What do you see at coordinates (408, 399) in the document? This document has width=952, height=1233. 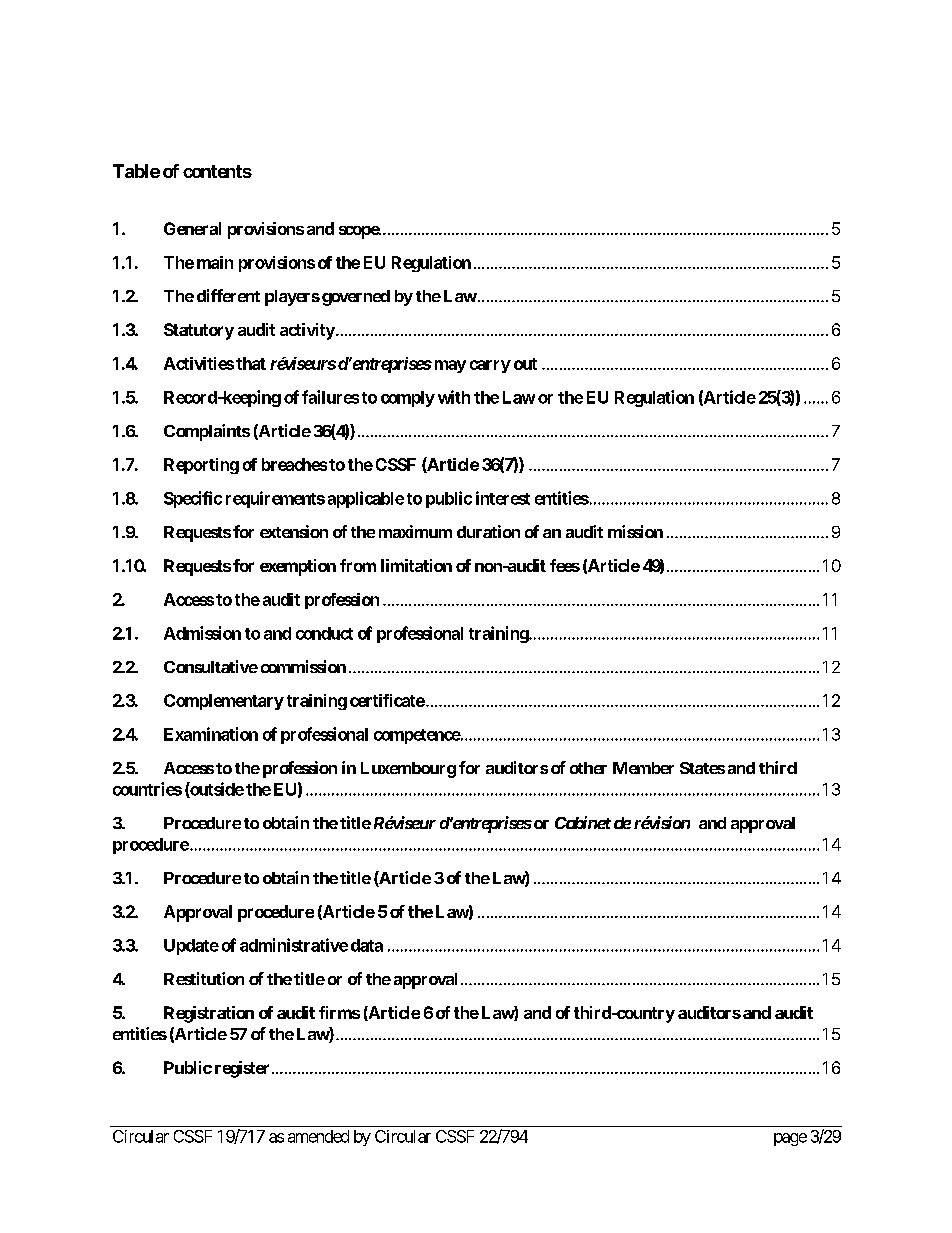 I see `comply` at bounding box center [408, 399].
